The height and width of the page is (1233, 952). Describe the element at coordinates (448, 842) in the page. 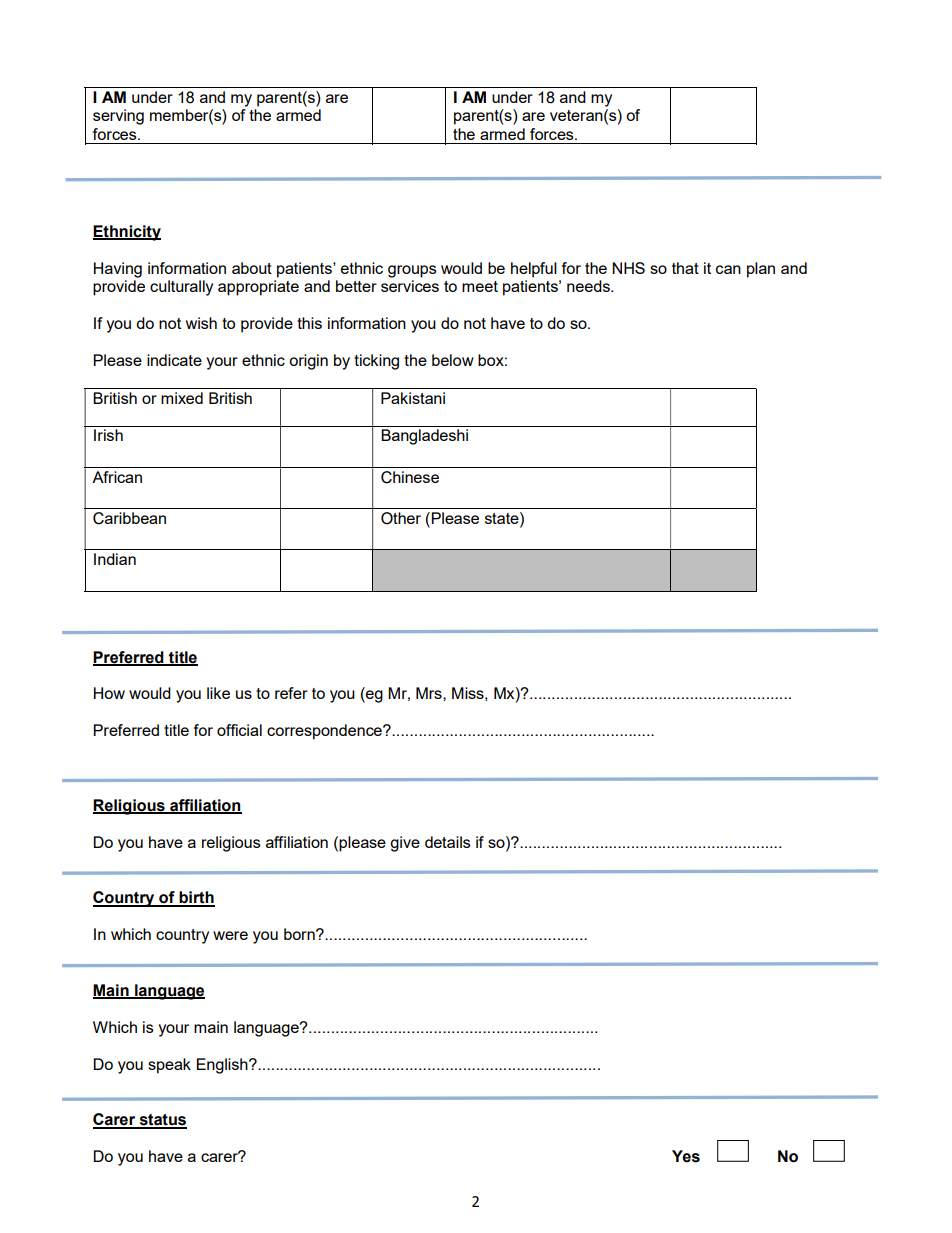

I see `details` at that location.
